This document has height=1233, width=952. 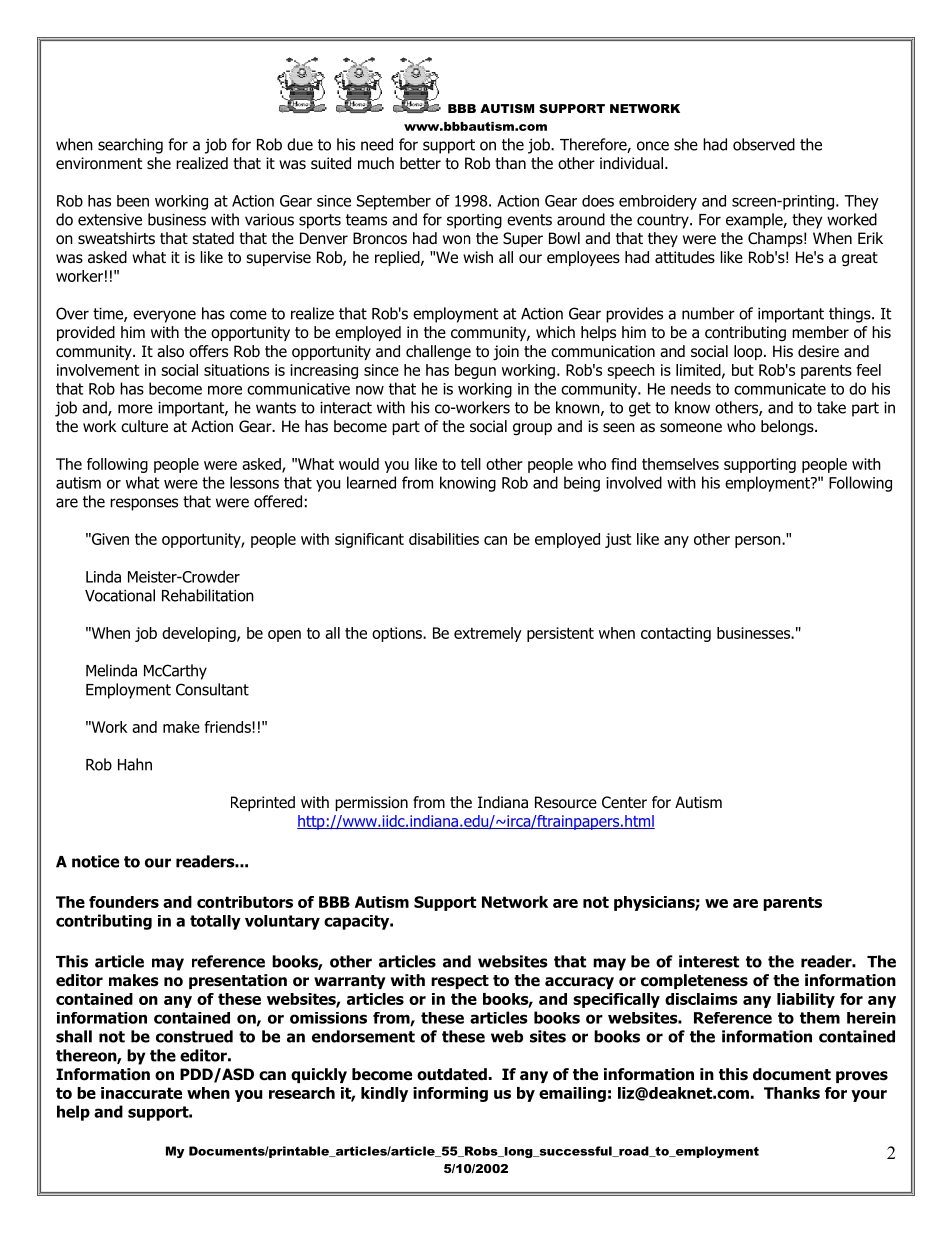 What do you see at coordinates (624, 802) in the document?
I see `Center` at bounding box center [624, 802].
